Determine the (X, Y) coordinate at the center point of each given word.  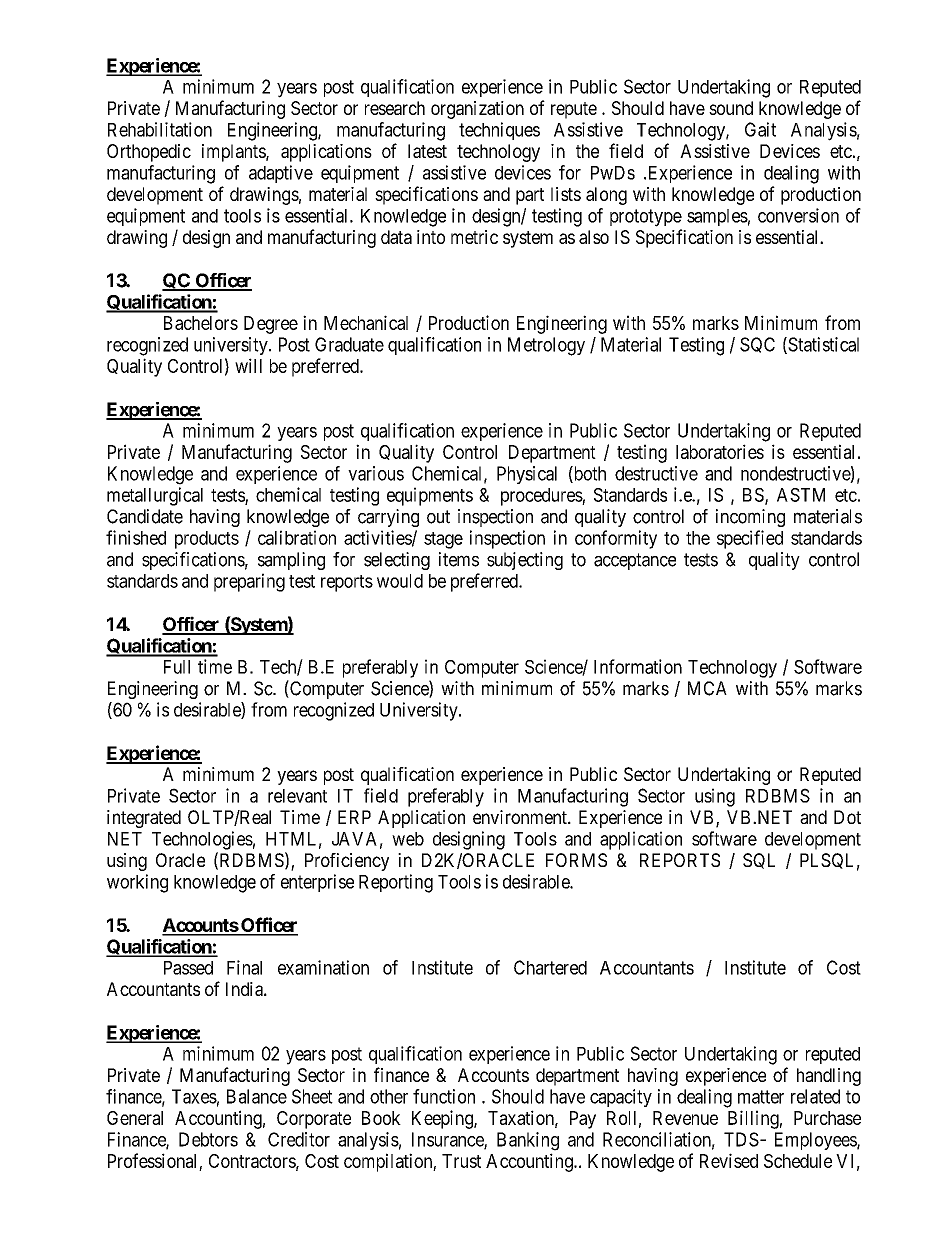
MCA (707, 688)
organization (477, 110)
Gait (760, 129)
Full (177, 667)
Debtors (208, 1139)
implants (234, 153)
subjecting (525, 561)
